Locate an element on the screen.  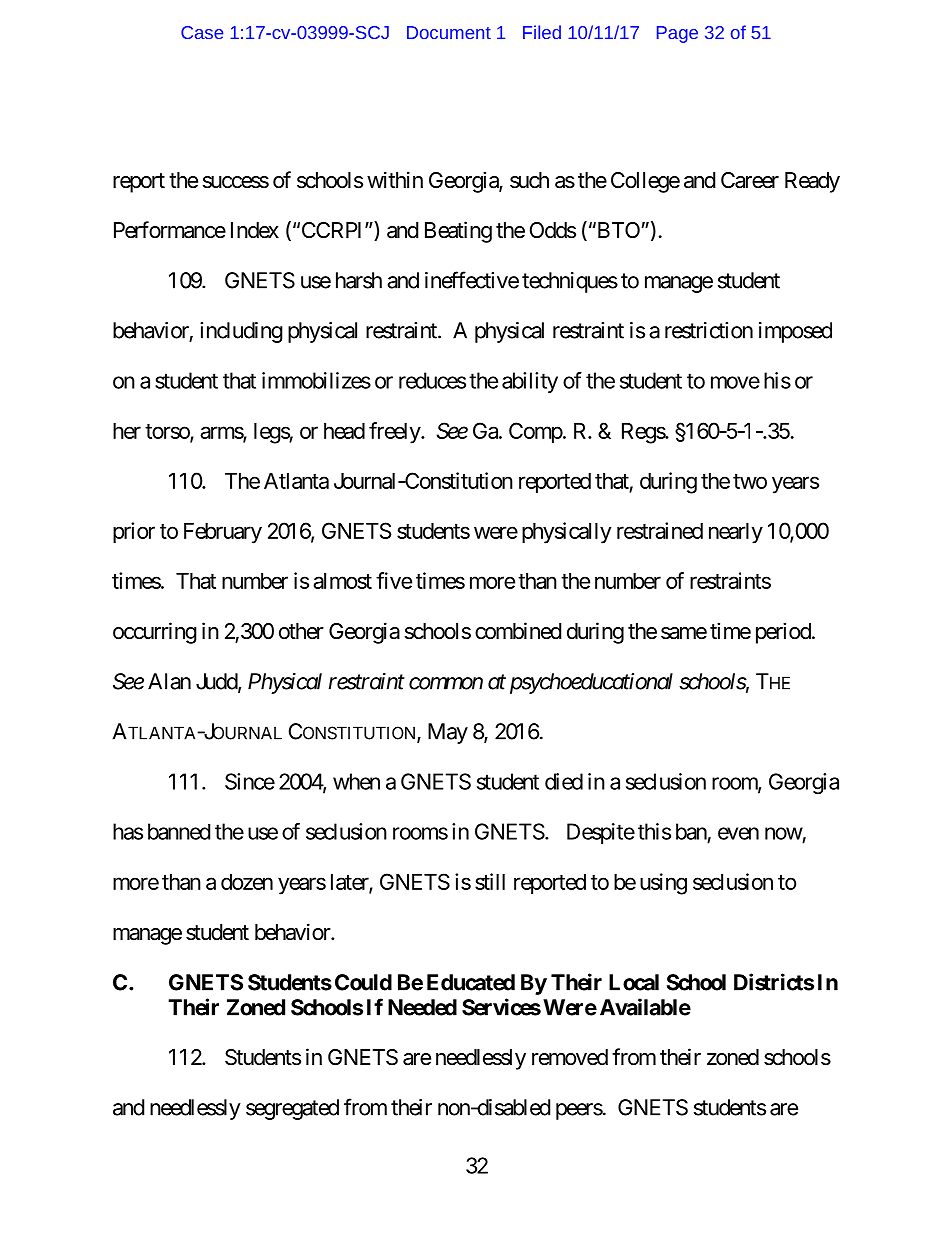
Page is located at coordinates (677, 34).
